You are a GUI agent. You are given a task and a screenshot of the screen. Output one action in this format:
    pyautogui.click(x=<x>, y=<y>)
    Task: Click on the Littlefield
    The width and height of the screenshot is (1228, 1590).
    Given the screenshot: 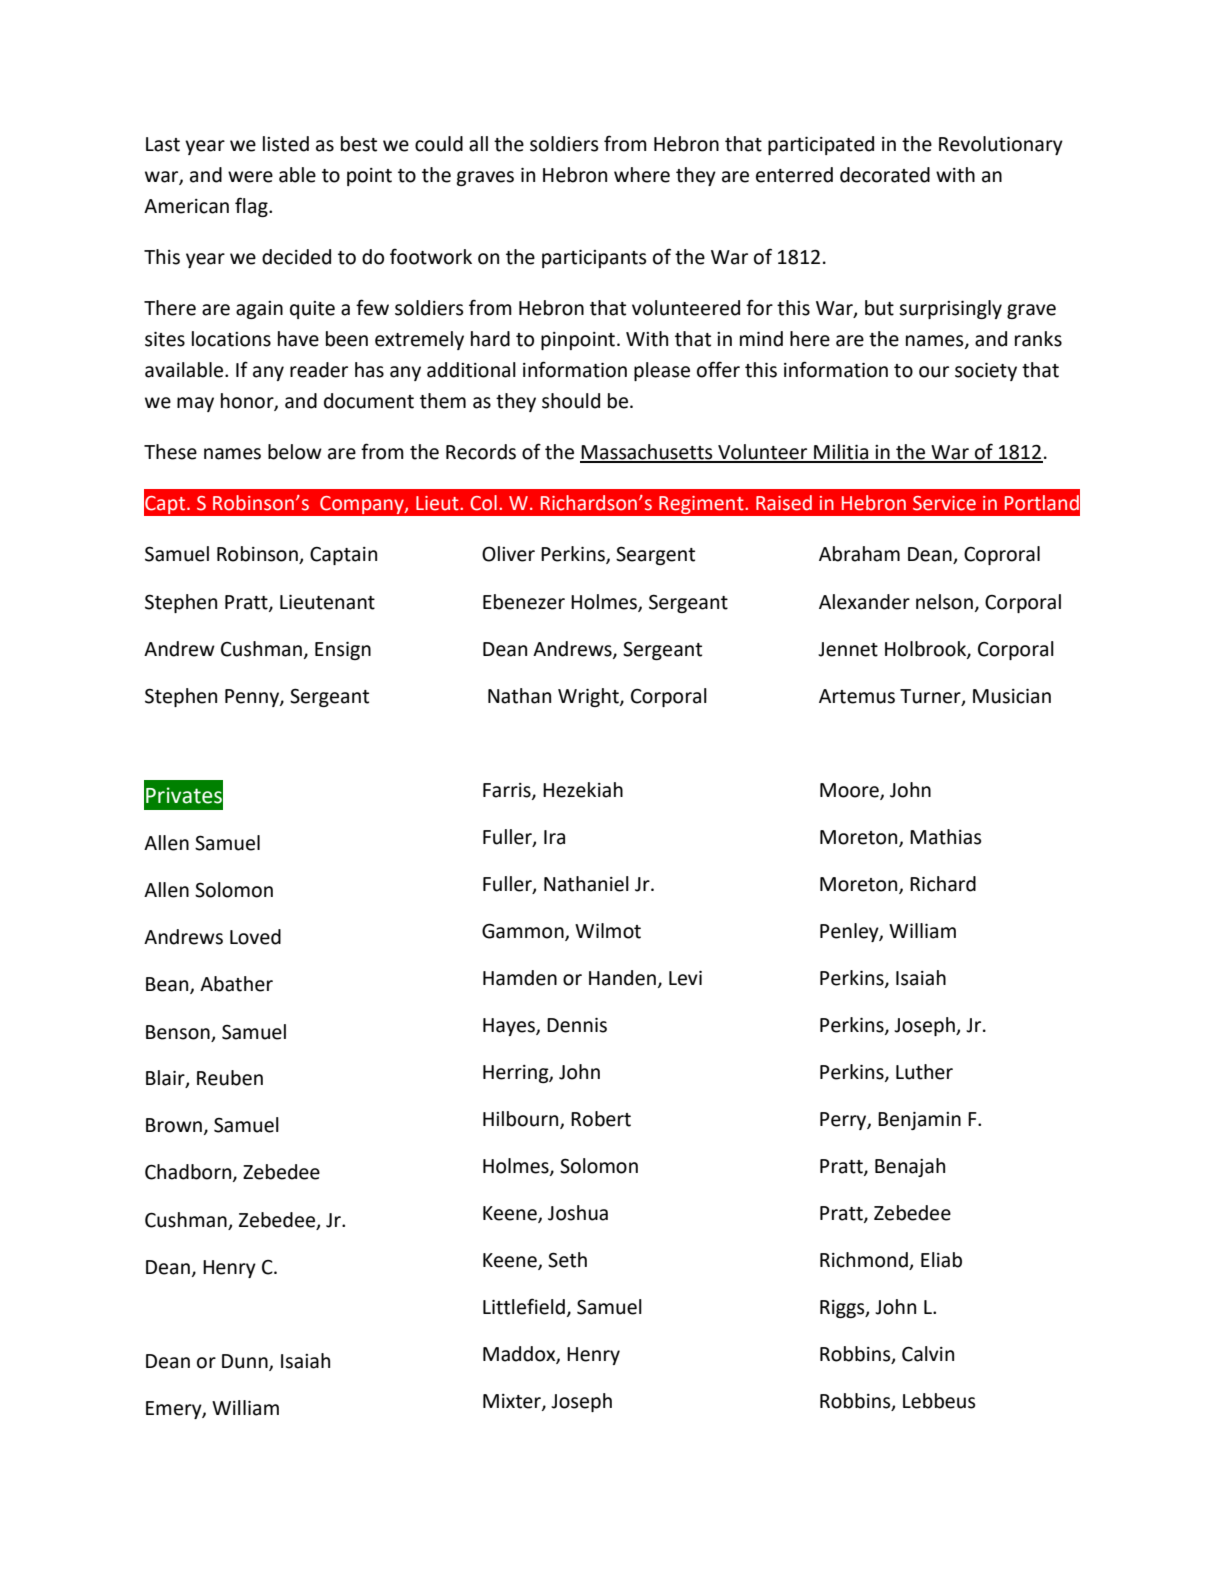 What is the action you would take?
    pyautogui.click(x=524, y=1306)
